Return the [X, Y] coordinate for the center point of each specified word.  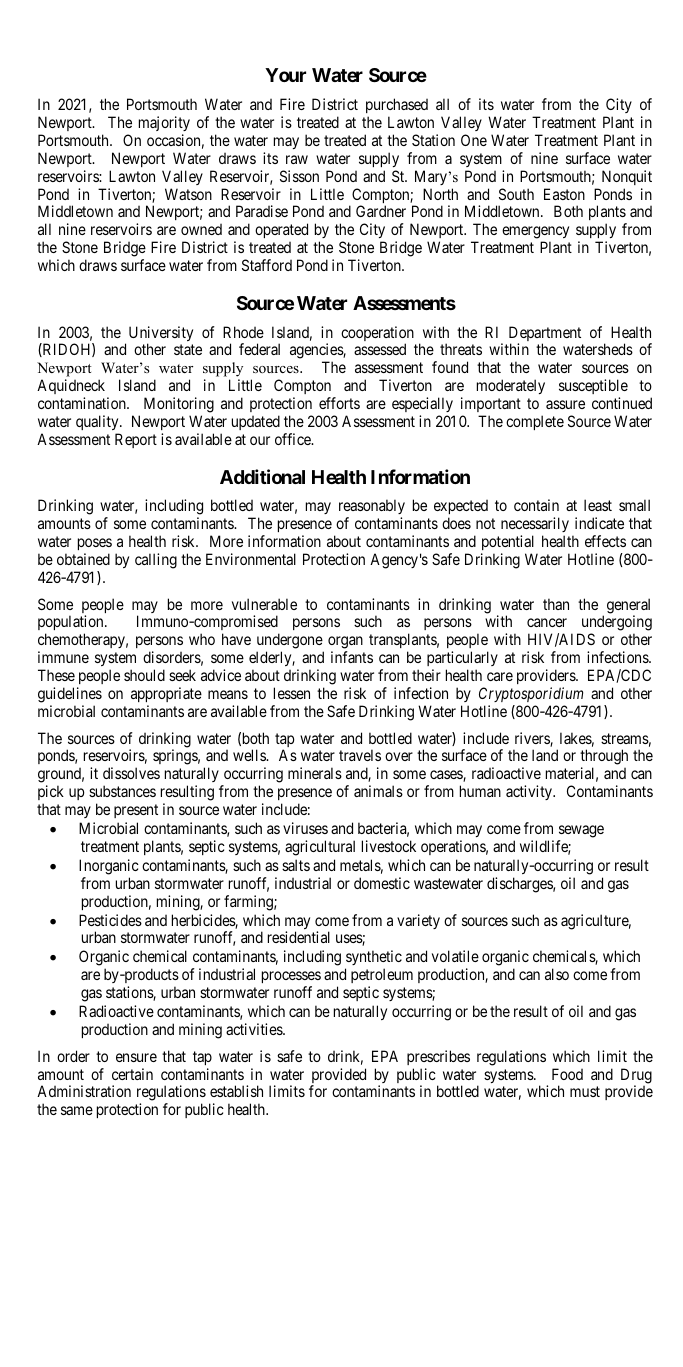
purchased [397, 107]
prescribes [438, 1057]
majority [164, 123]
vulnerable [264, 604]
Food [567, 1074]
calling [156, 561]
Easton [564, 194]
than [556, 604]
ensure [136, 1057]
